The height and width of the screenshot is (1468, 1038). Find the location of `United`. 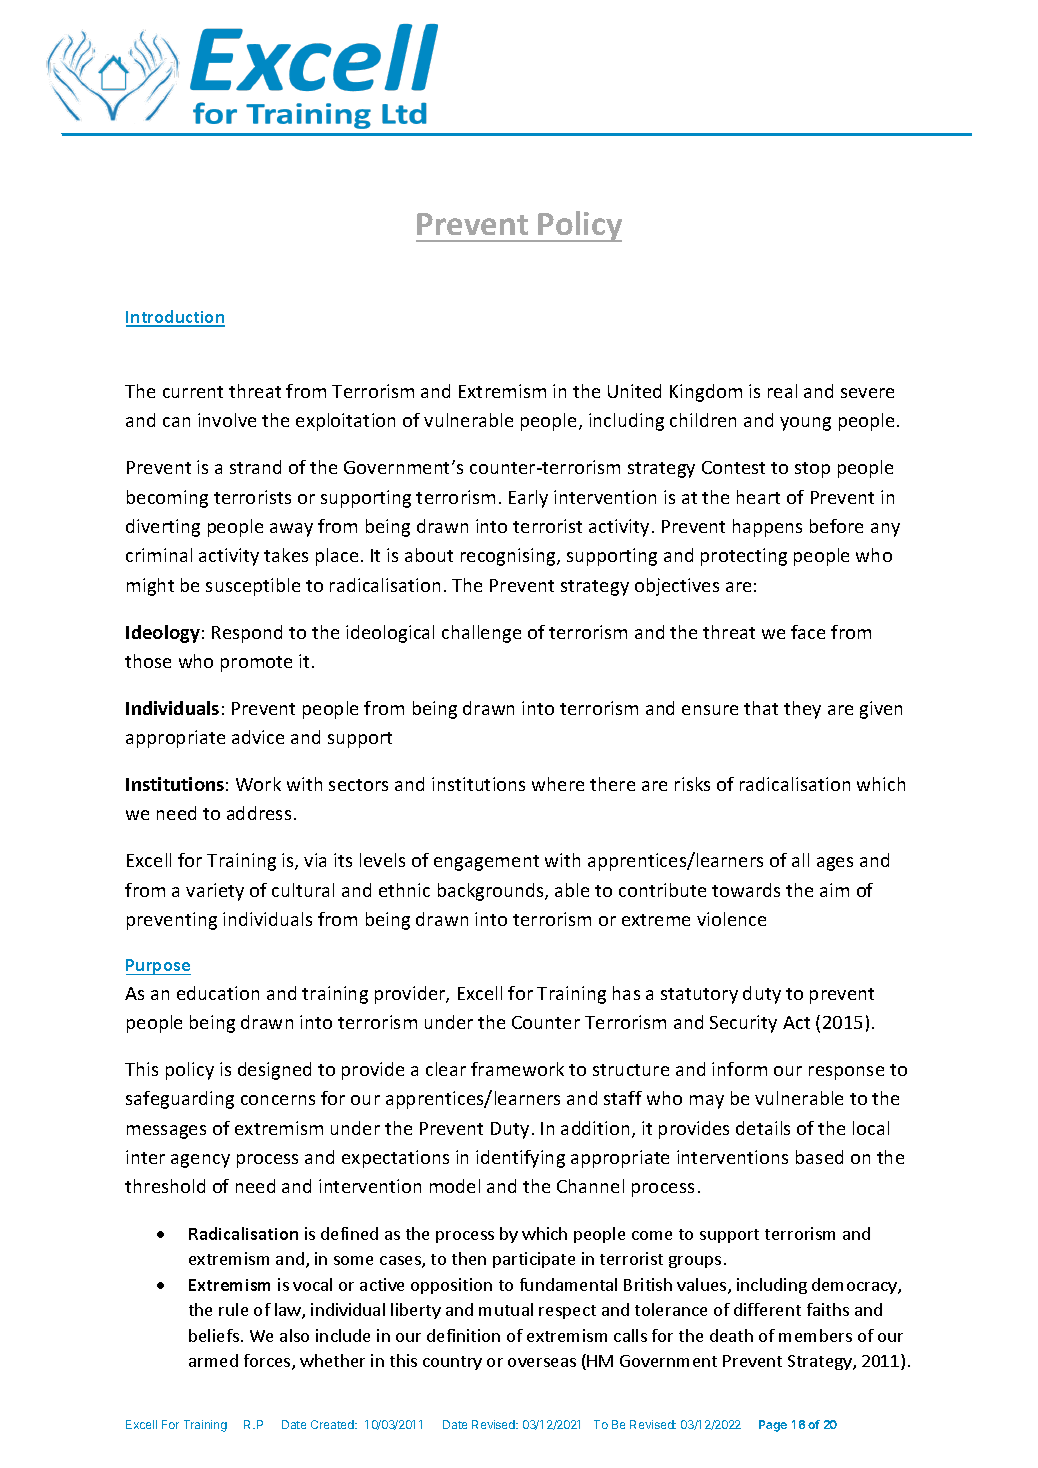

United is located at coordinates (634, 391).
